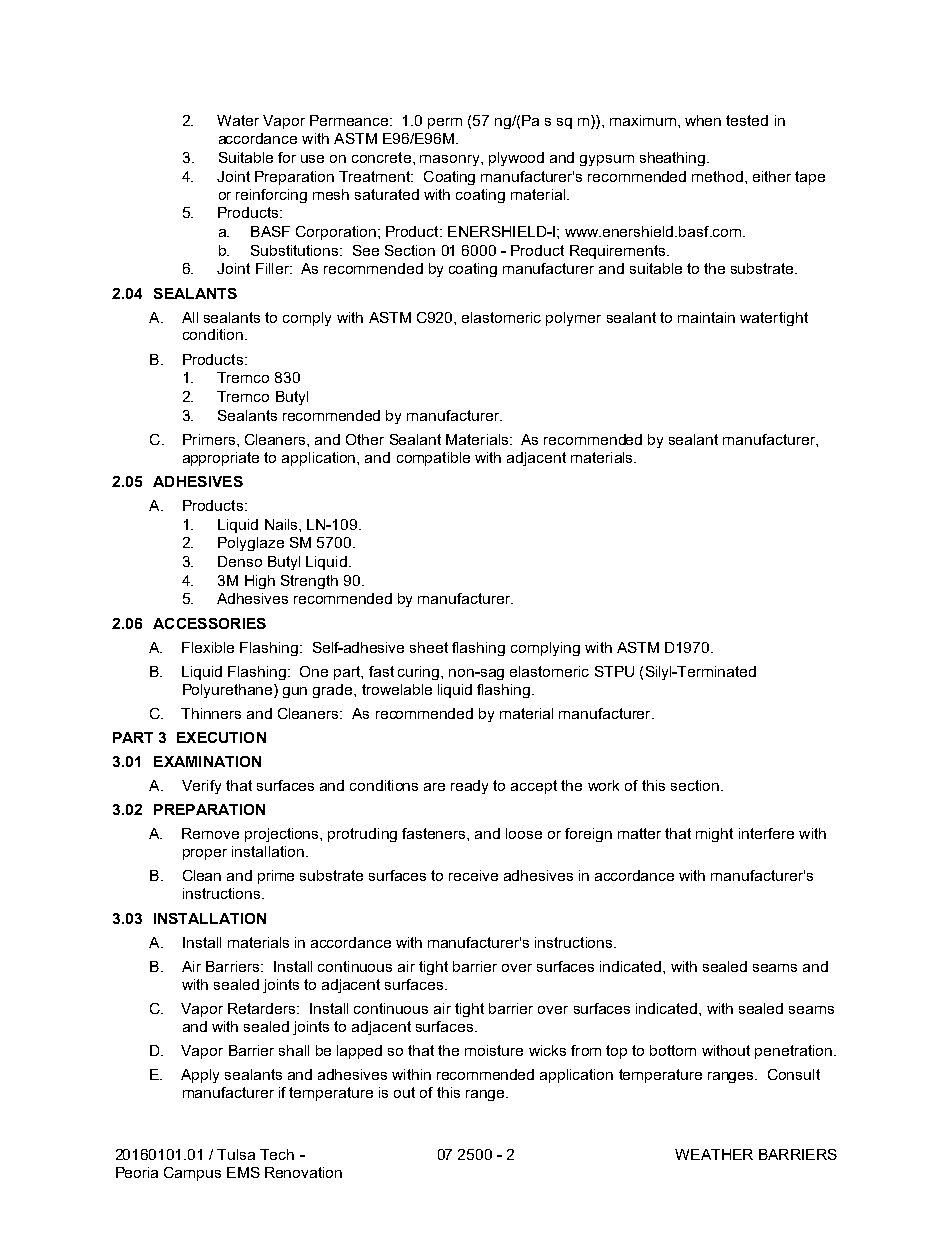 Image resolution: width=952 pixels, height=1233 pixels. I want to click on ready, so click(469, 787).
